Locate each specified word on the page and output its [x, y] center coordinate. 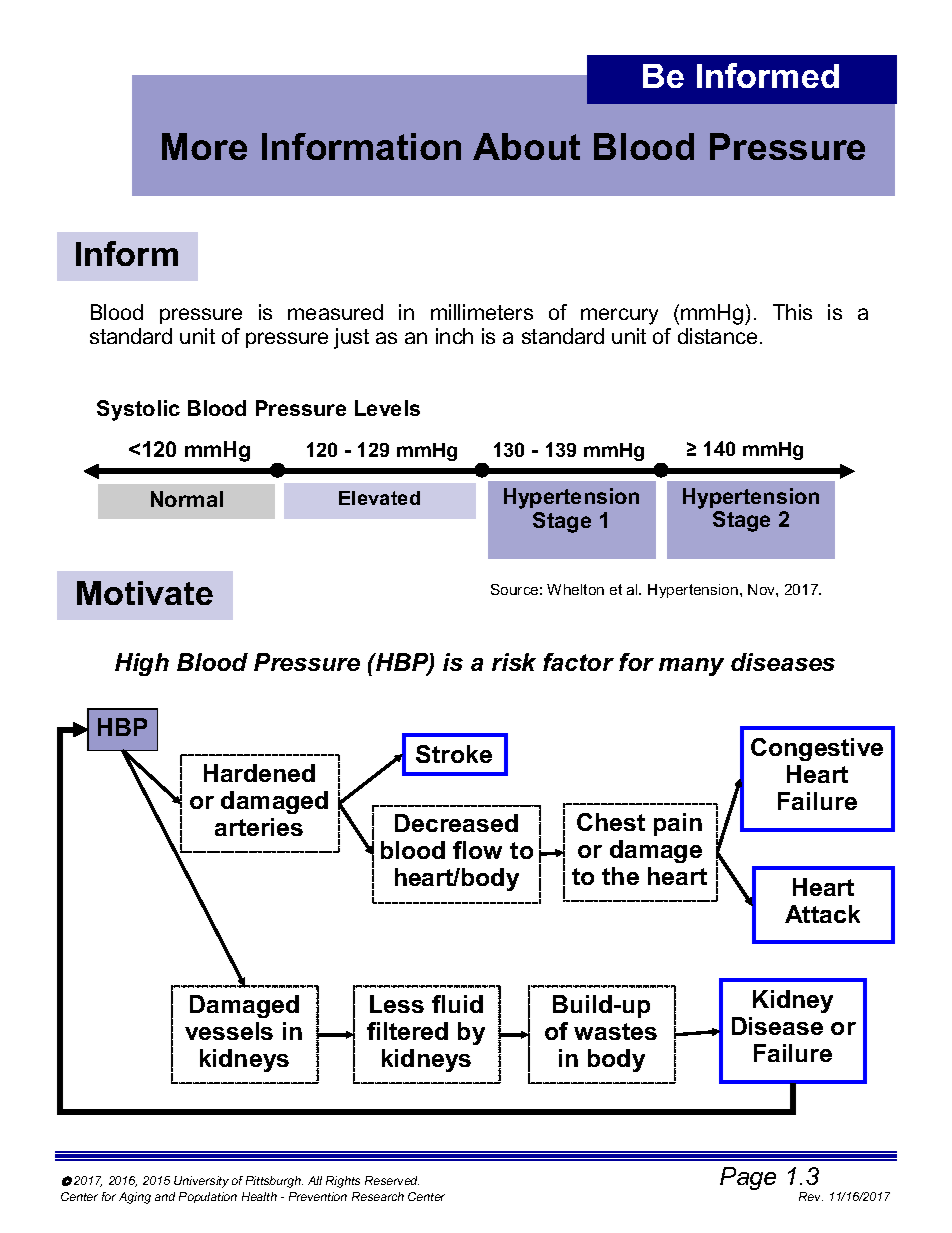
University [201, 1182]
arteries [259, 827]
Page [748, 1178]
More [204, 146]
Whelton [575, 589]
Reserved [392, 1180]
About [526, 146]
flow [477, 850]
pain [678, 824]
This [792, 312]
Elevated [379, 498]
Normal [187, 499]
